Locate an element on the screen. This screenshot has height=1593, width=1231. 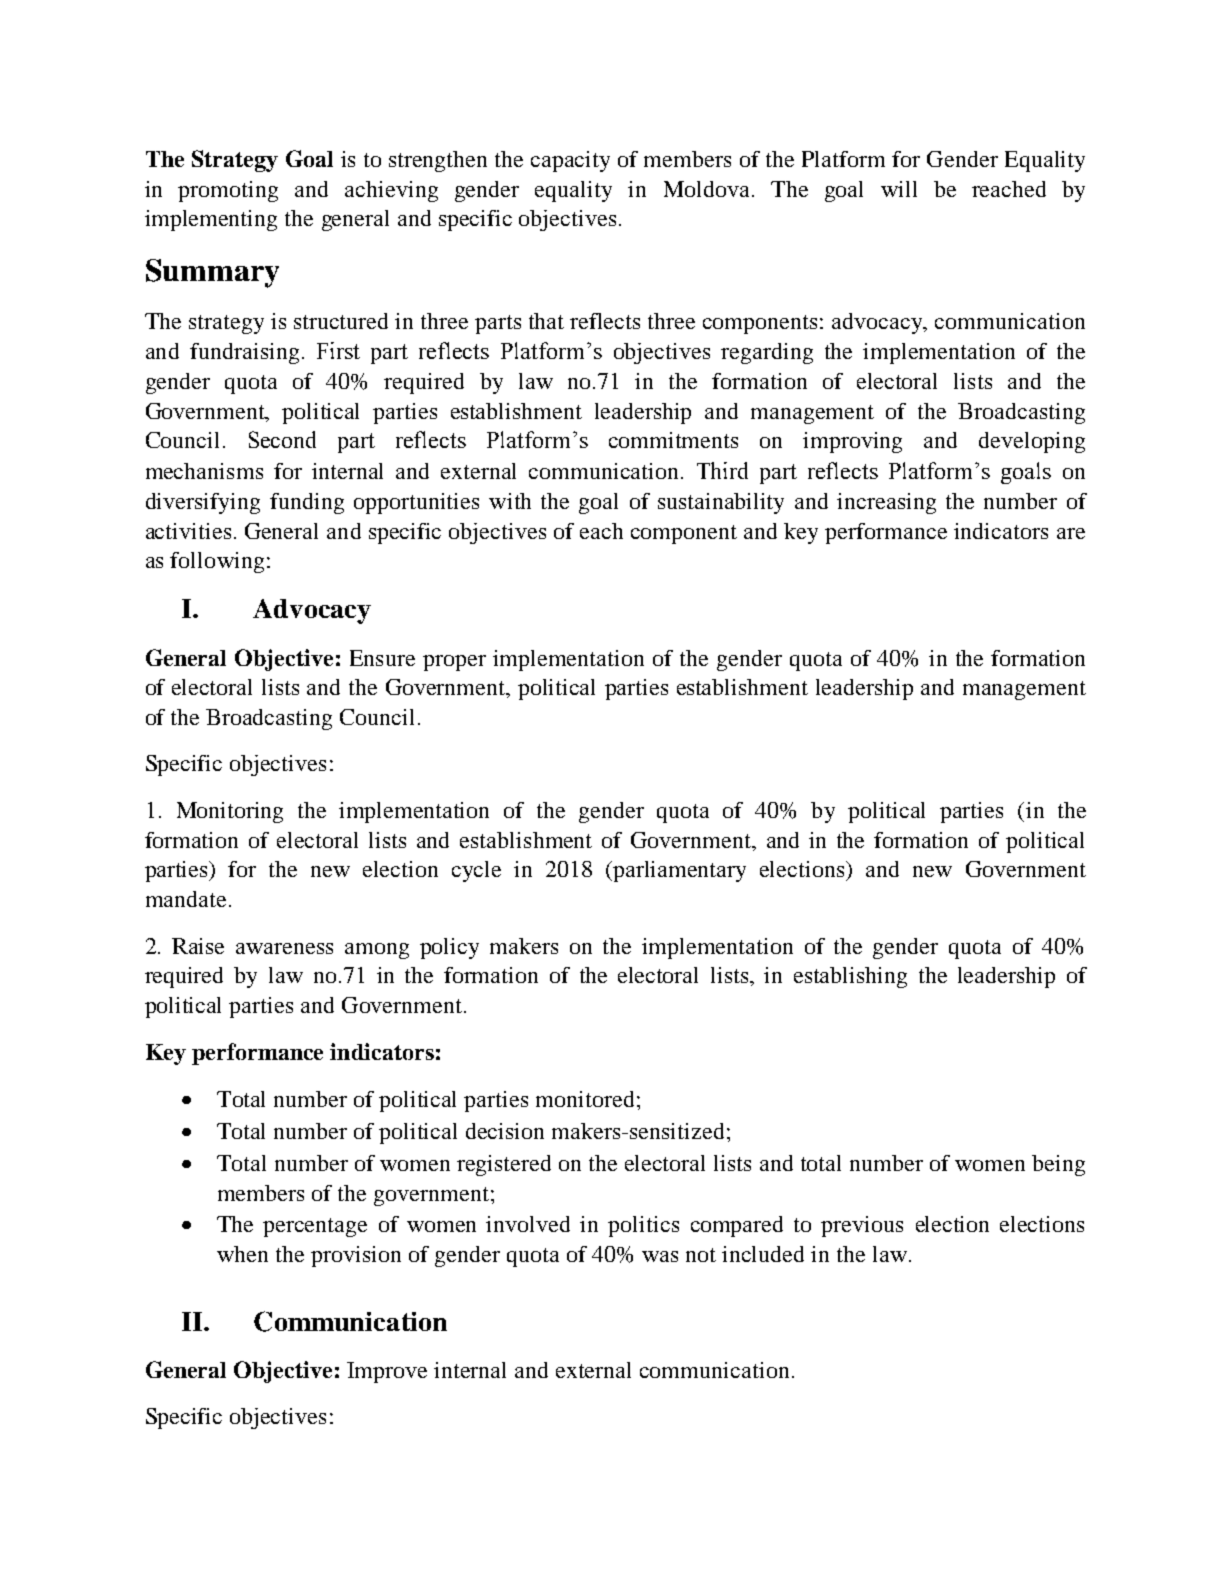
capacity is located at coordinates (570, 161).
